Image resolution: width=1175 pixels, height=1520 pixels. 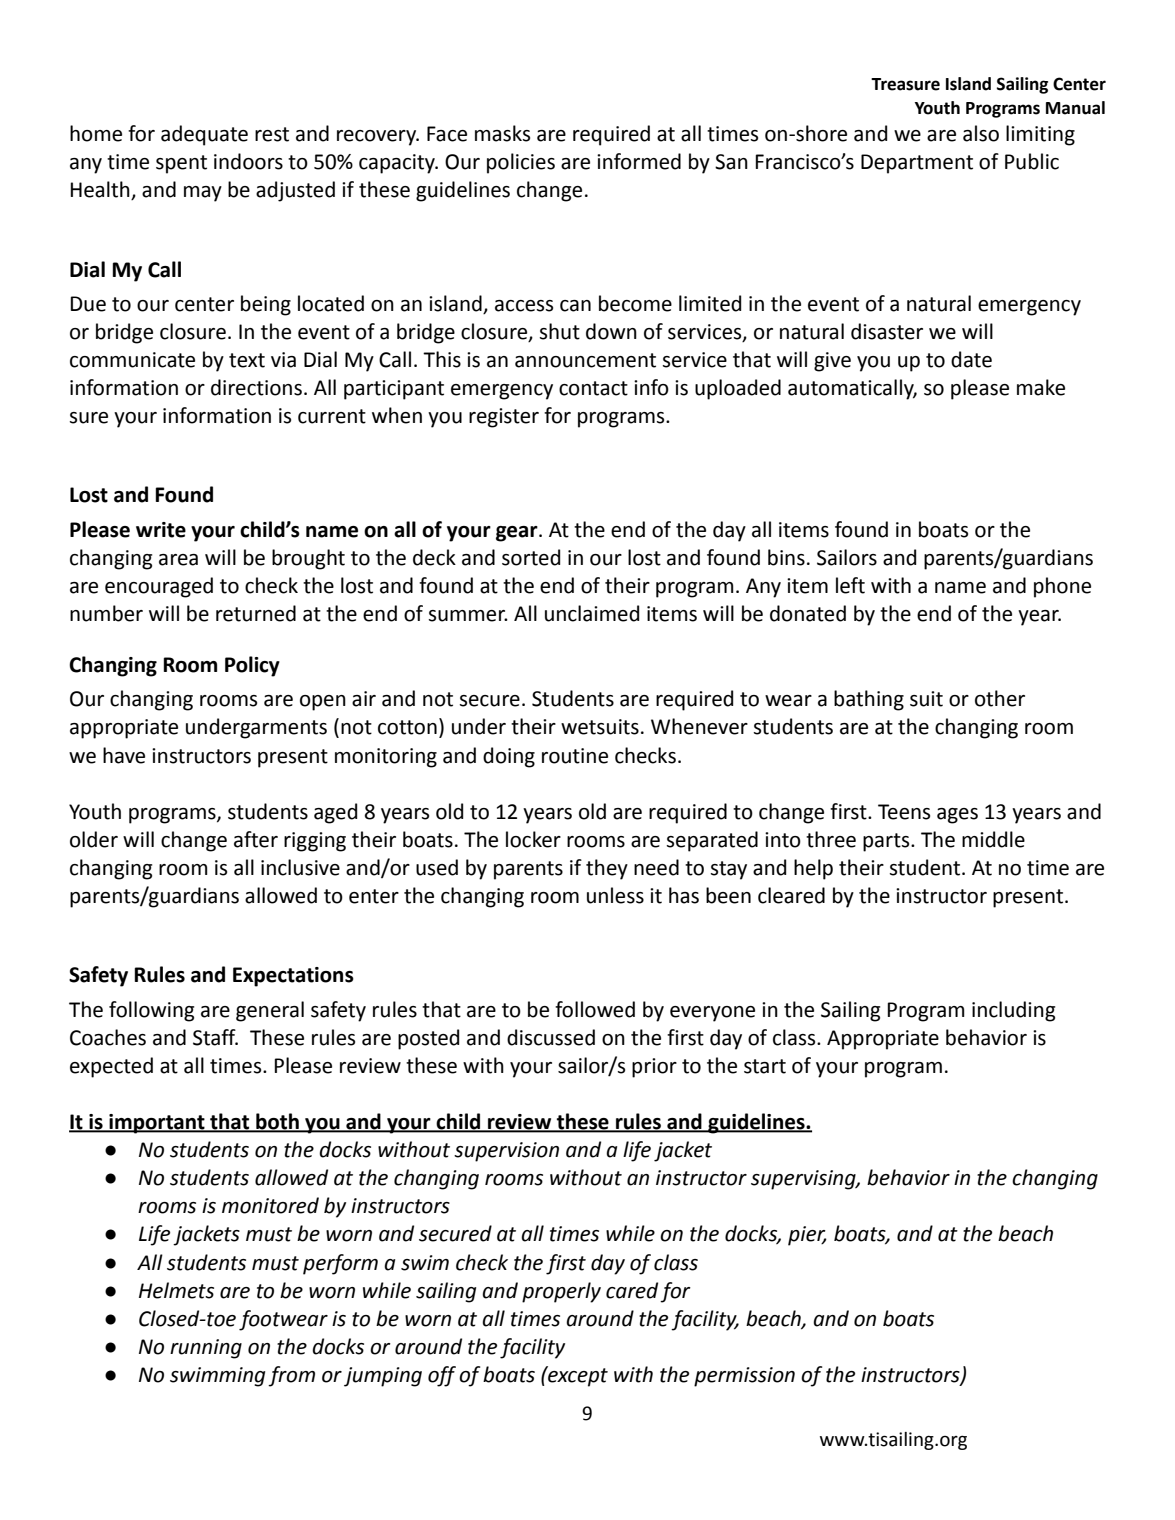 I want to click on properly, so click(x=561, y=1292).
